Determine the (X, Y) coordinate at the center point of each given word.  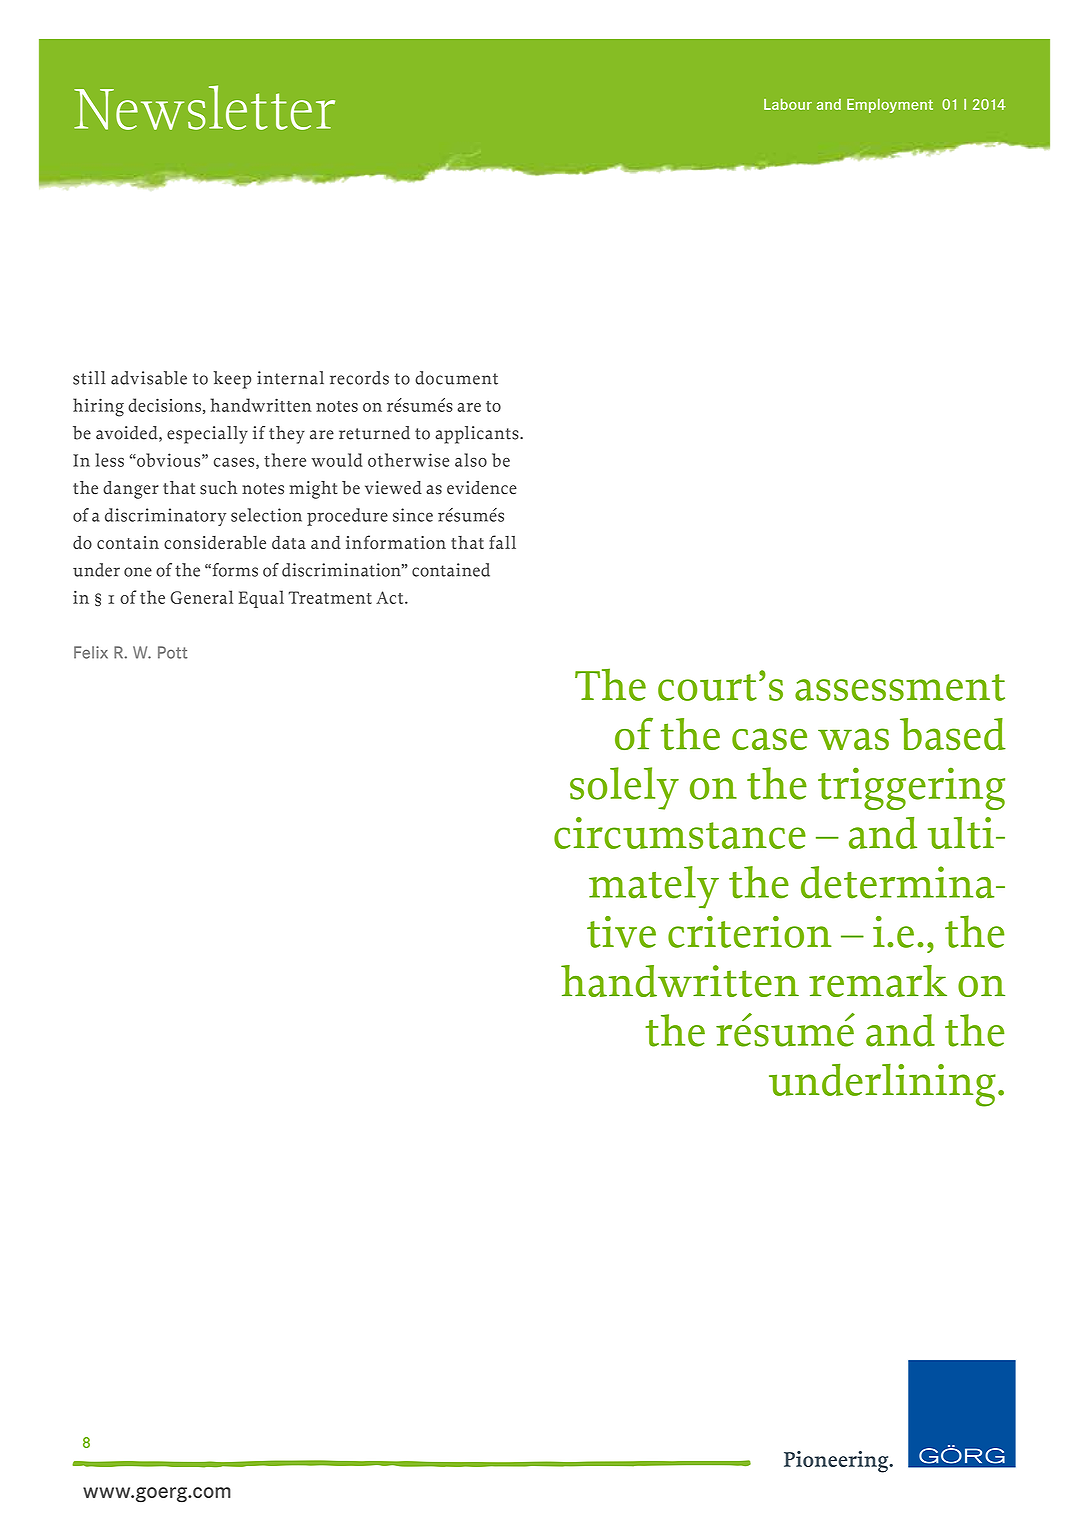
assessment (900, 687)
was (853, 739)
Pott (173, 652)
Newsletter (204, 107)
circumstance (680, 833)
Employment (890, 106)
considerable (215, 542)
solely (624, 788)
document (456, 378)
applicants (478, 435)
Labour (788, 104)
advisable (149, 378)
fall (502, 542)
